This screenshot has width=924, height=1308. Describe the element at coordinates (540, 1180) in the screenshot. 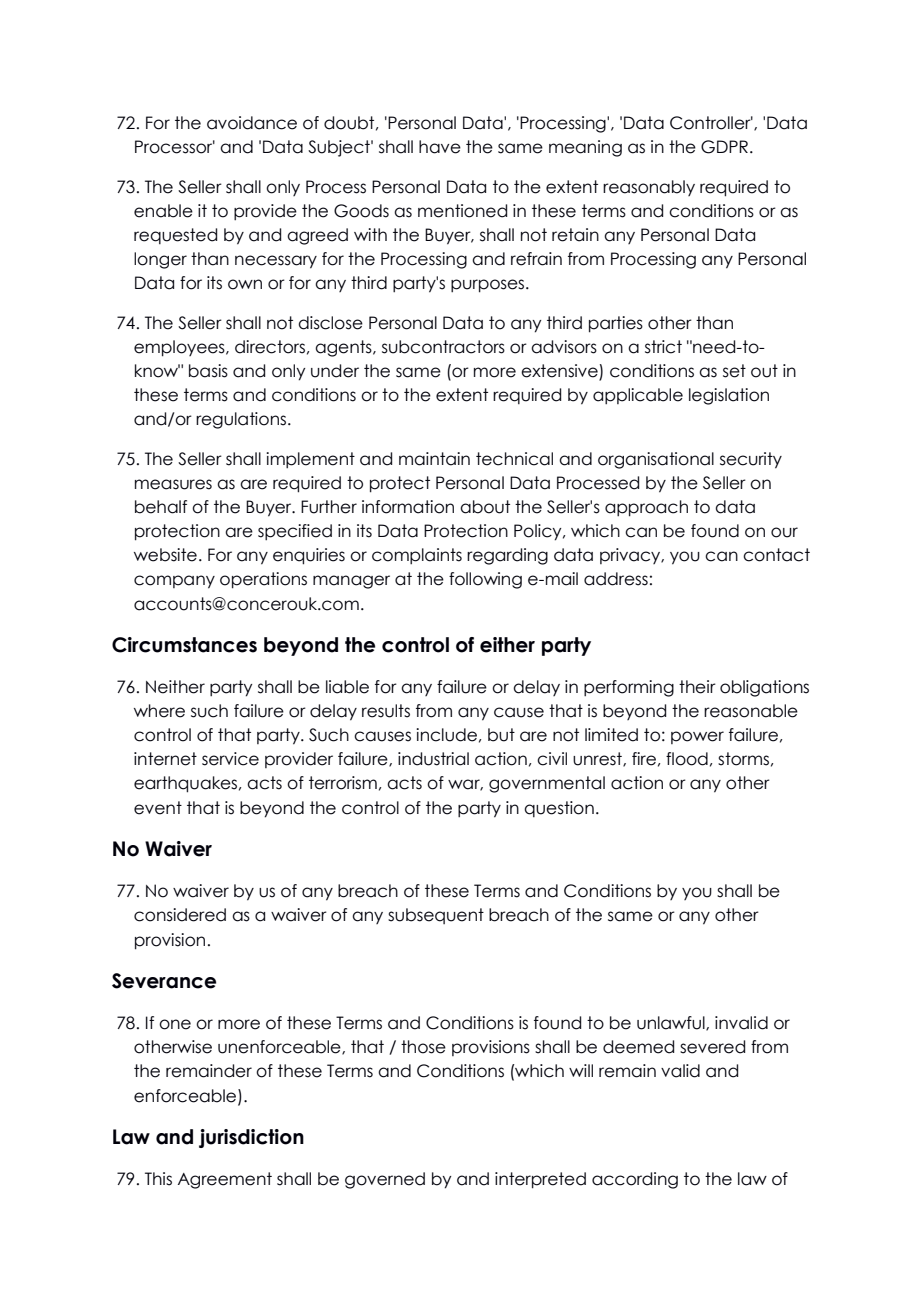

I see `interpreted` at that location.
